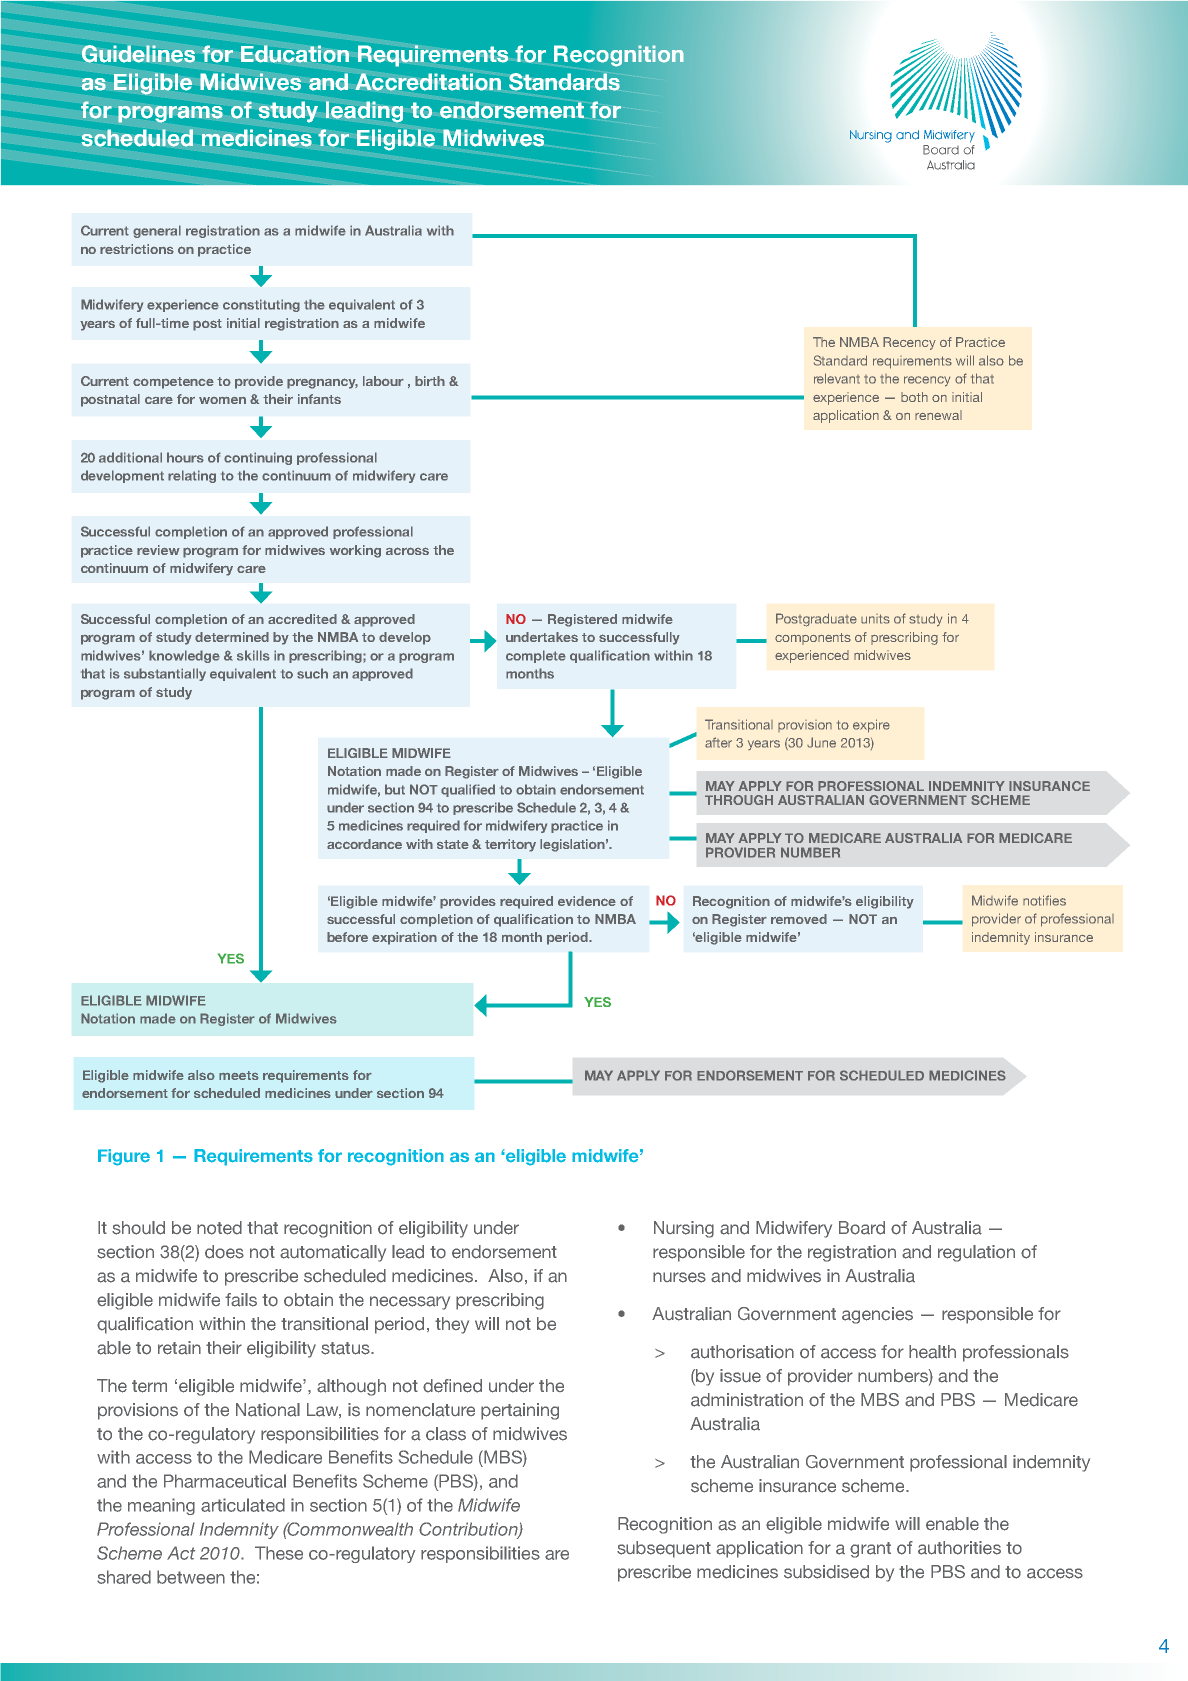 The height and width of the screenshot is (1681, 1188). Describe the element at coordinates (243, 1505) in the screenshot. I see `articulated` at that location.
